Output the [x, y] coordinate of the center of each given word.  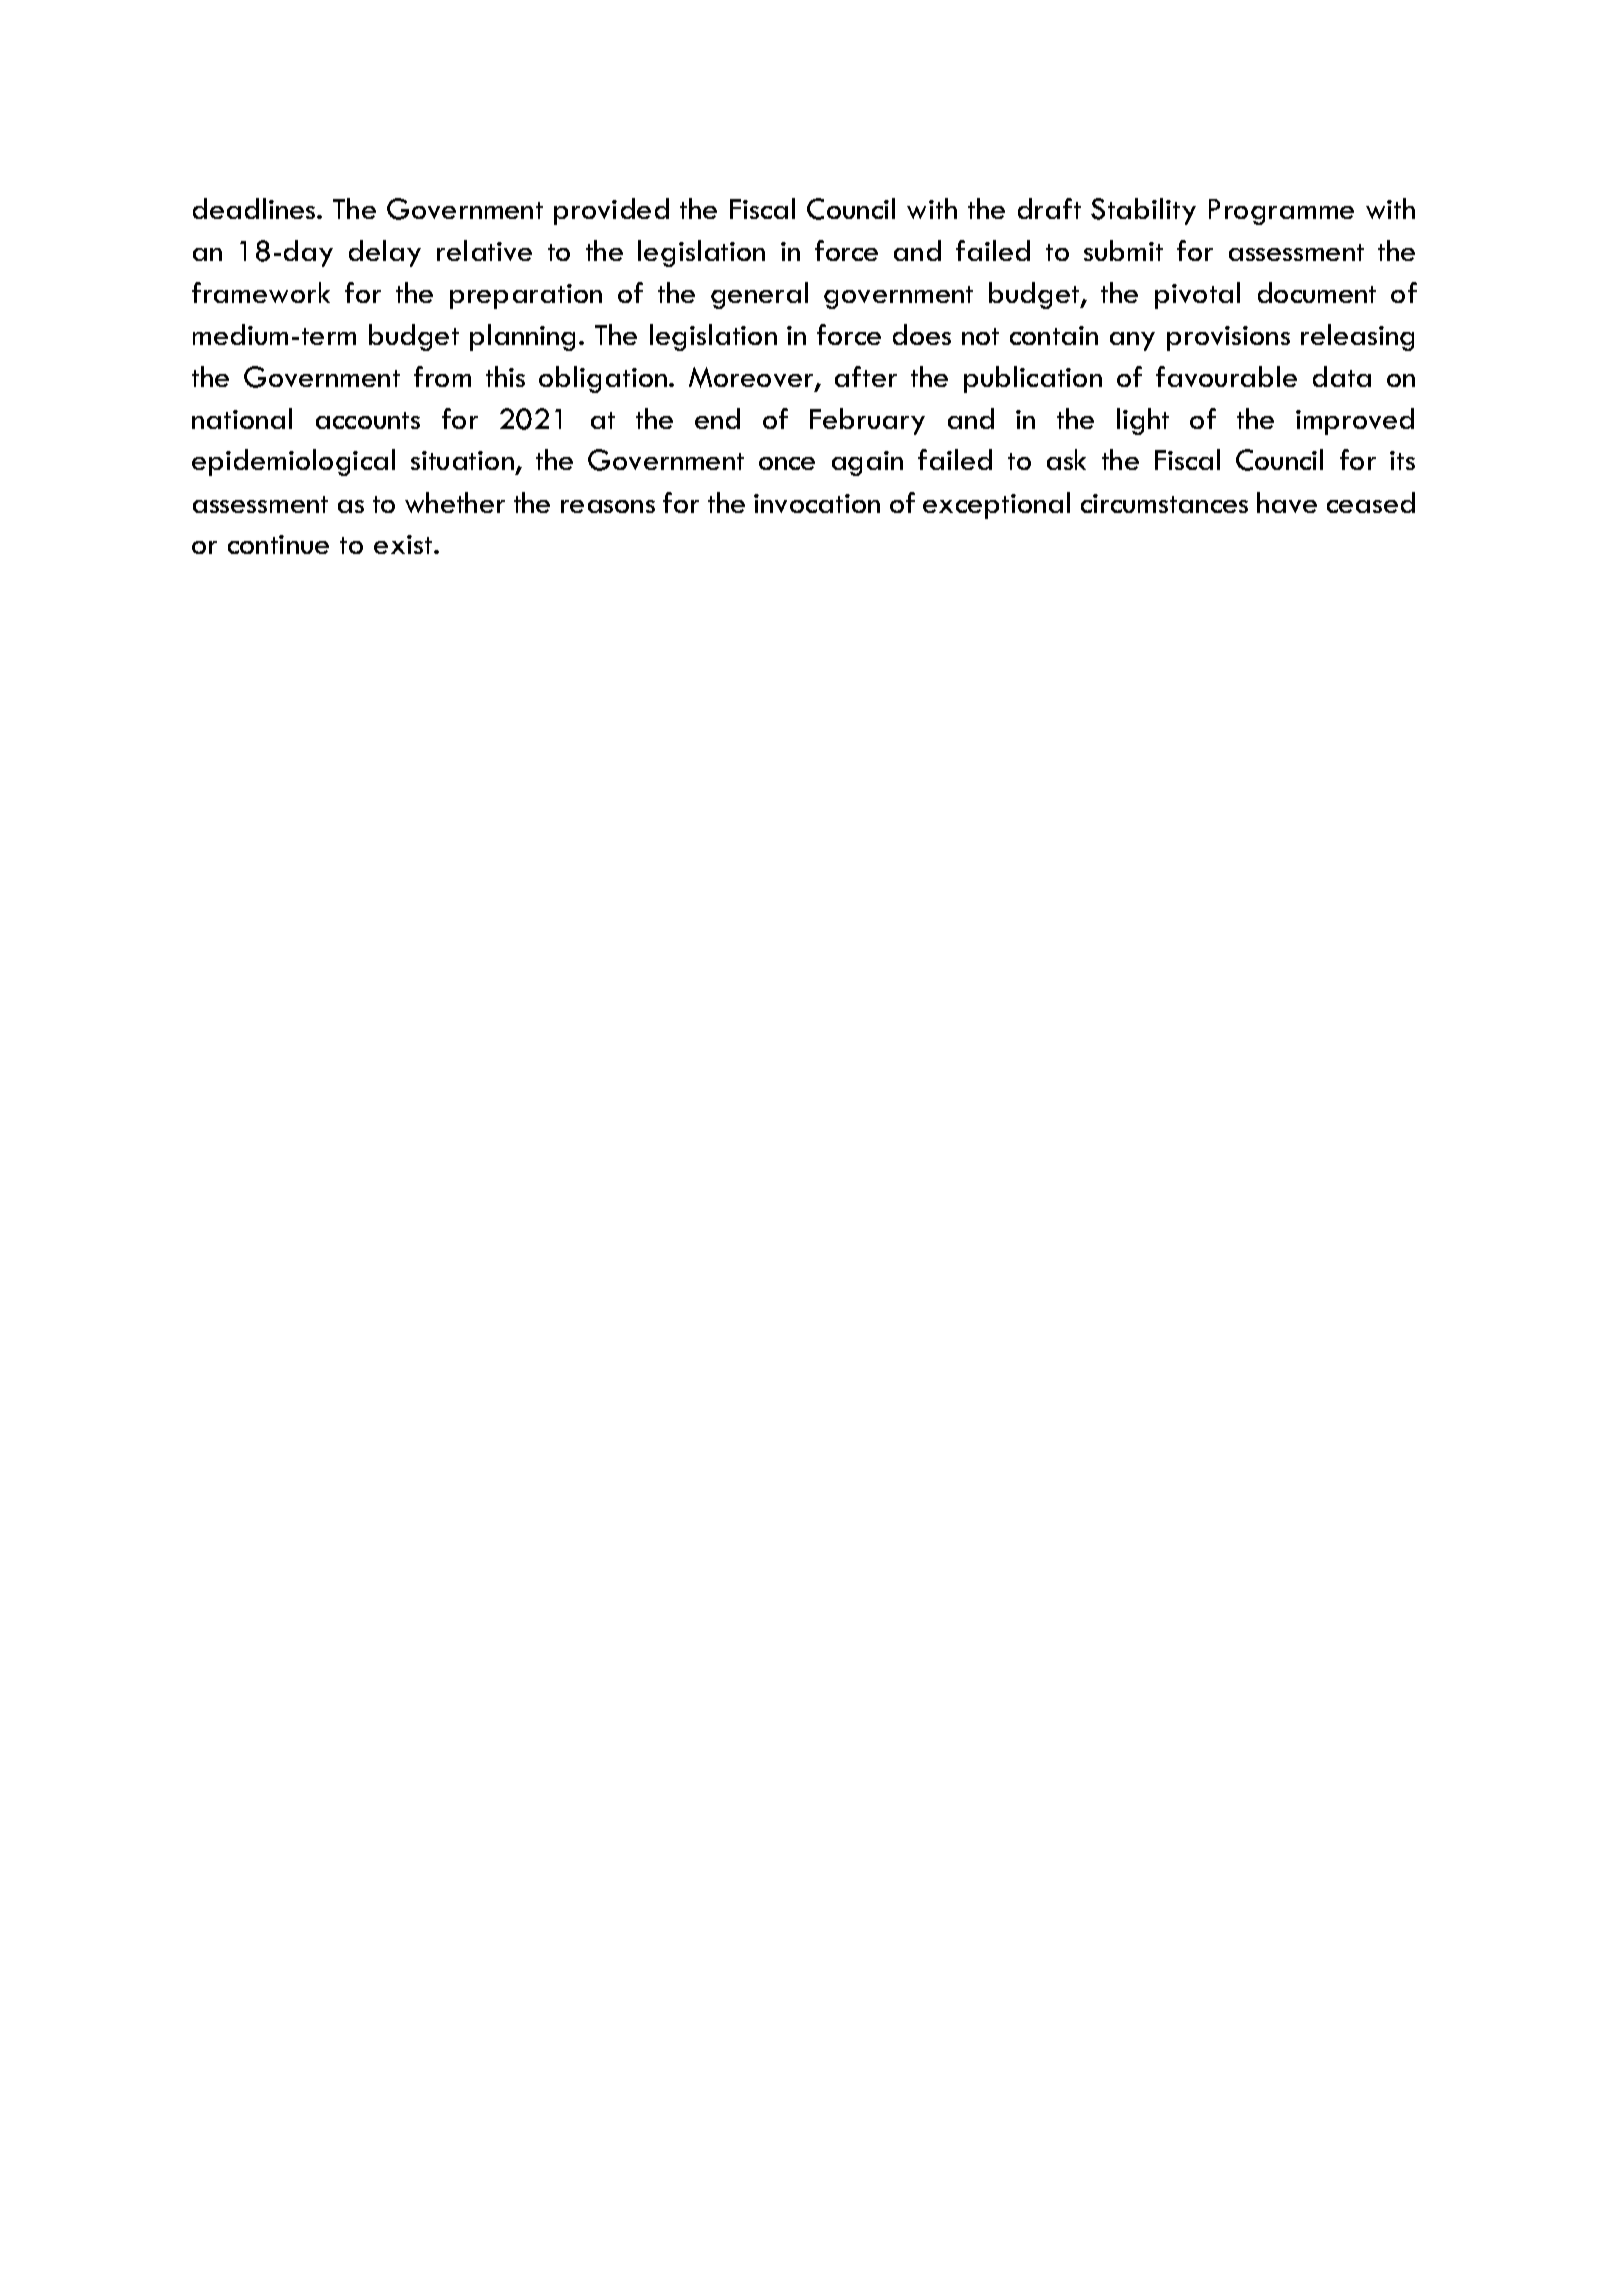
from [442, 376]
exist [404, 544]
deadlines [255, 208]
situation [462, 460]
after [866, 376]
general [759, 295]
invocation [817, 503]
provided [611, 211]
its [1402, 460]
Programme [1281, 212]
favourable [1226, 376]
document [1317, 292]
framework [261, 292]
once [787, 463]
